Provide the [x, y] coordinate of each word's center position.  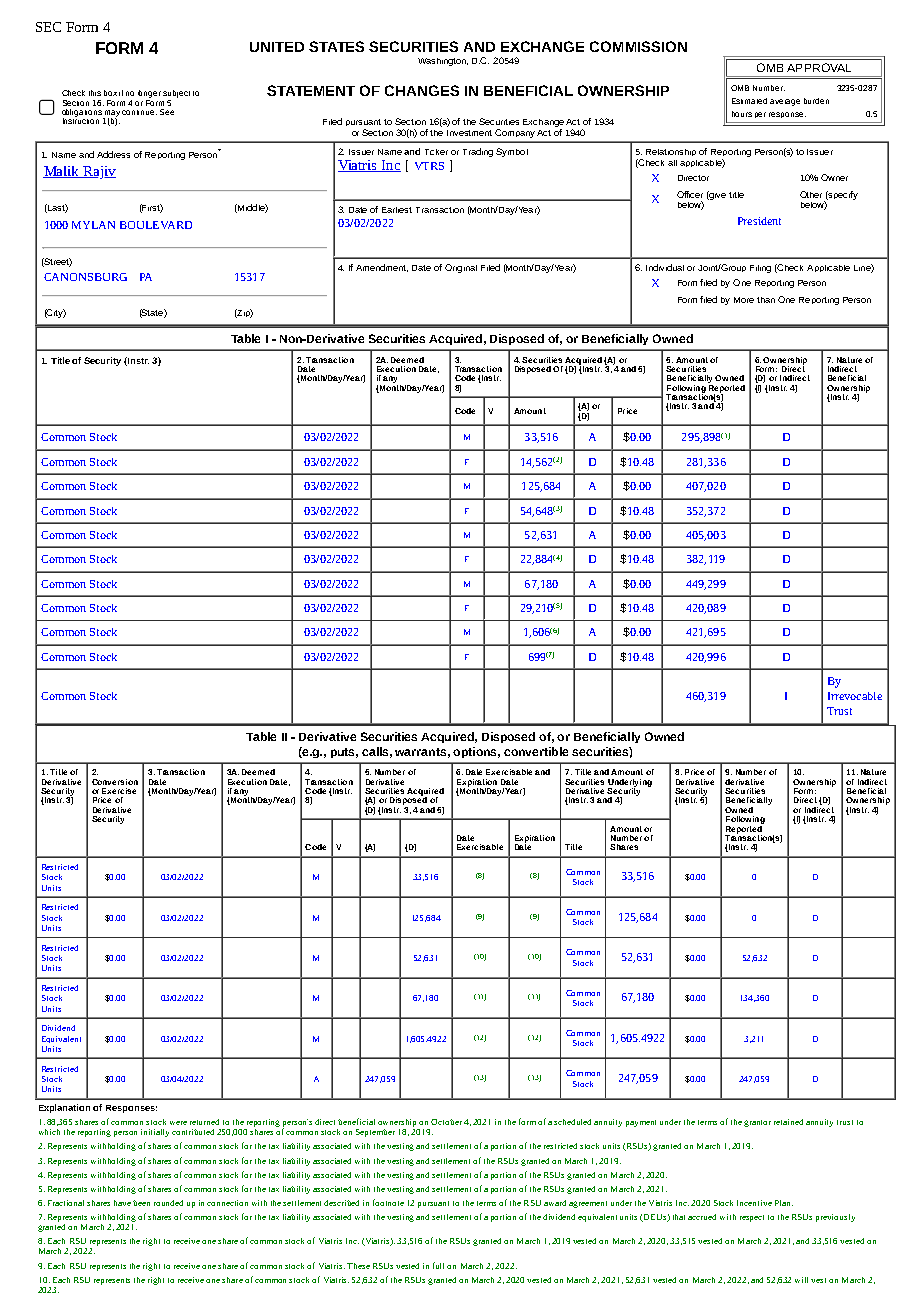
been [141, 1203]
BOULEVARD [156, 225]
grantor [757, 1123]
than [766, 300]
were [178, 1123]
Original [461, 268]
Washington [443, 62]
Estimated [749, 101]
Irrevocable [855, 696]
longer [149, 94]
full [438, 1265]
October [446, 1122]
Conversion [115, 782]
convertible [536, 751]
